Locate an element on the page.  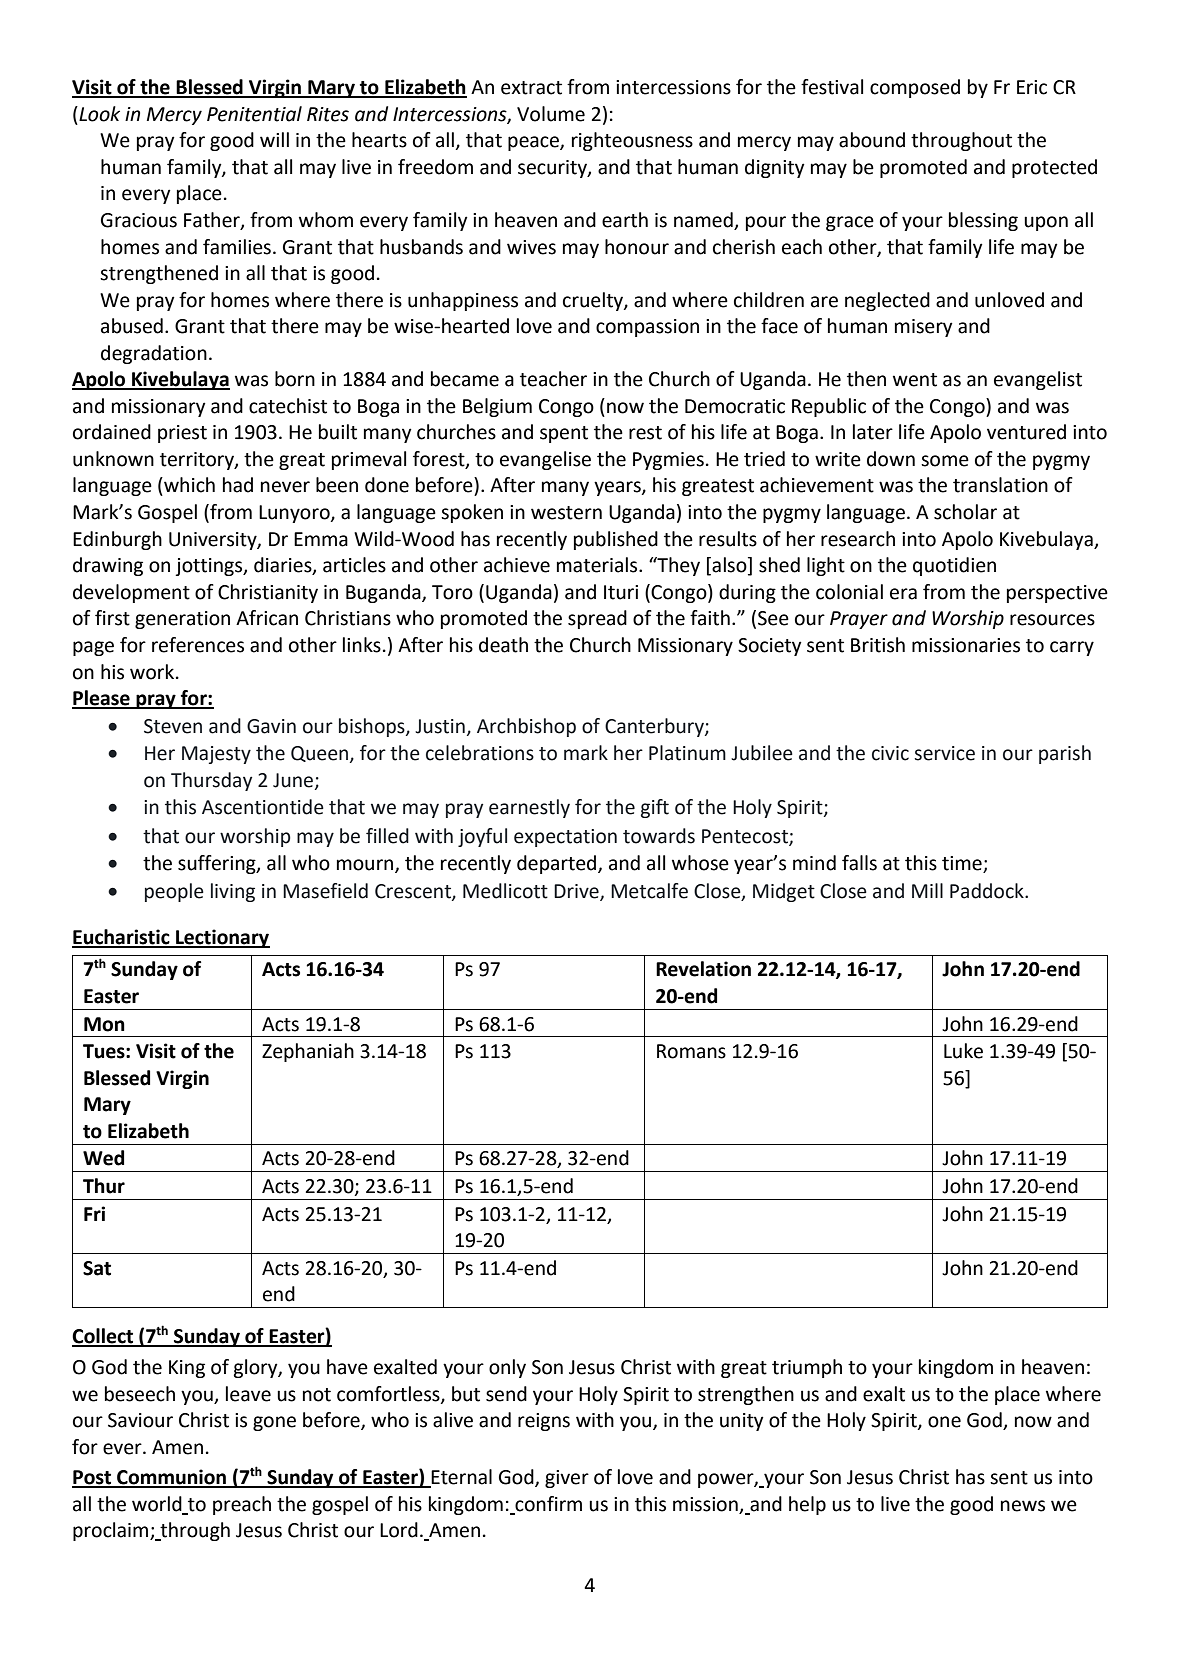
Majesty is located at coordinates (216, 755).
